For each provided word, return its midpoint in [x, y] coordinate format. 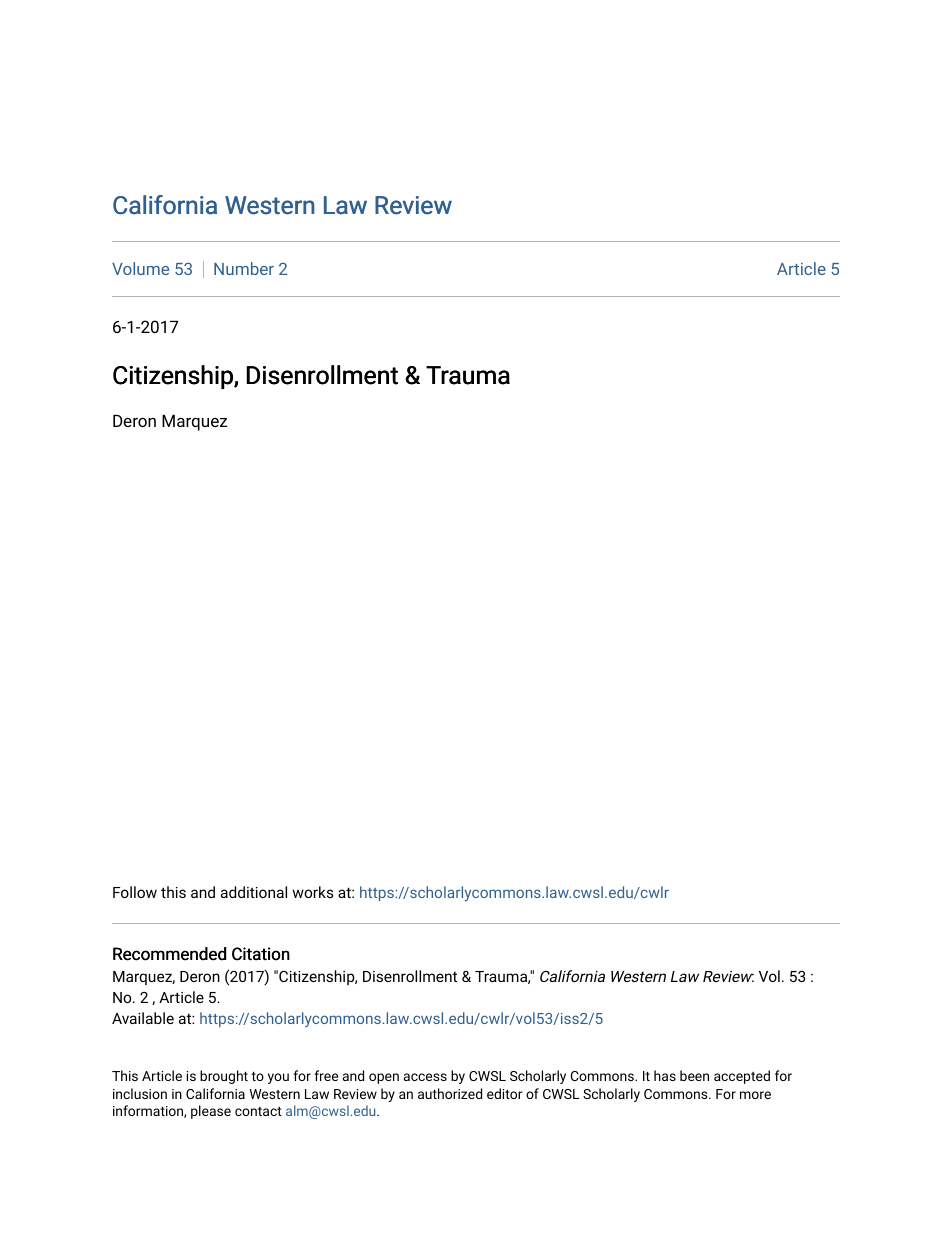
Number [244, 268]
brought [224, 1077]
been [694, 1075]
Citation [261, 954]
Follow [135, 892]
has [665, 1075]
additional [254, 892]
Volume [140, 268]
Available [143, 1018]
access [425, 1077]
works [313, 892]
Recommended [169, 954]
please [211, 1112]
